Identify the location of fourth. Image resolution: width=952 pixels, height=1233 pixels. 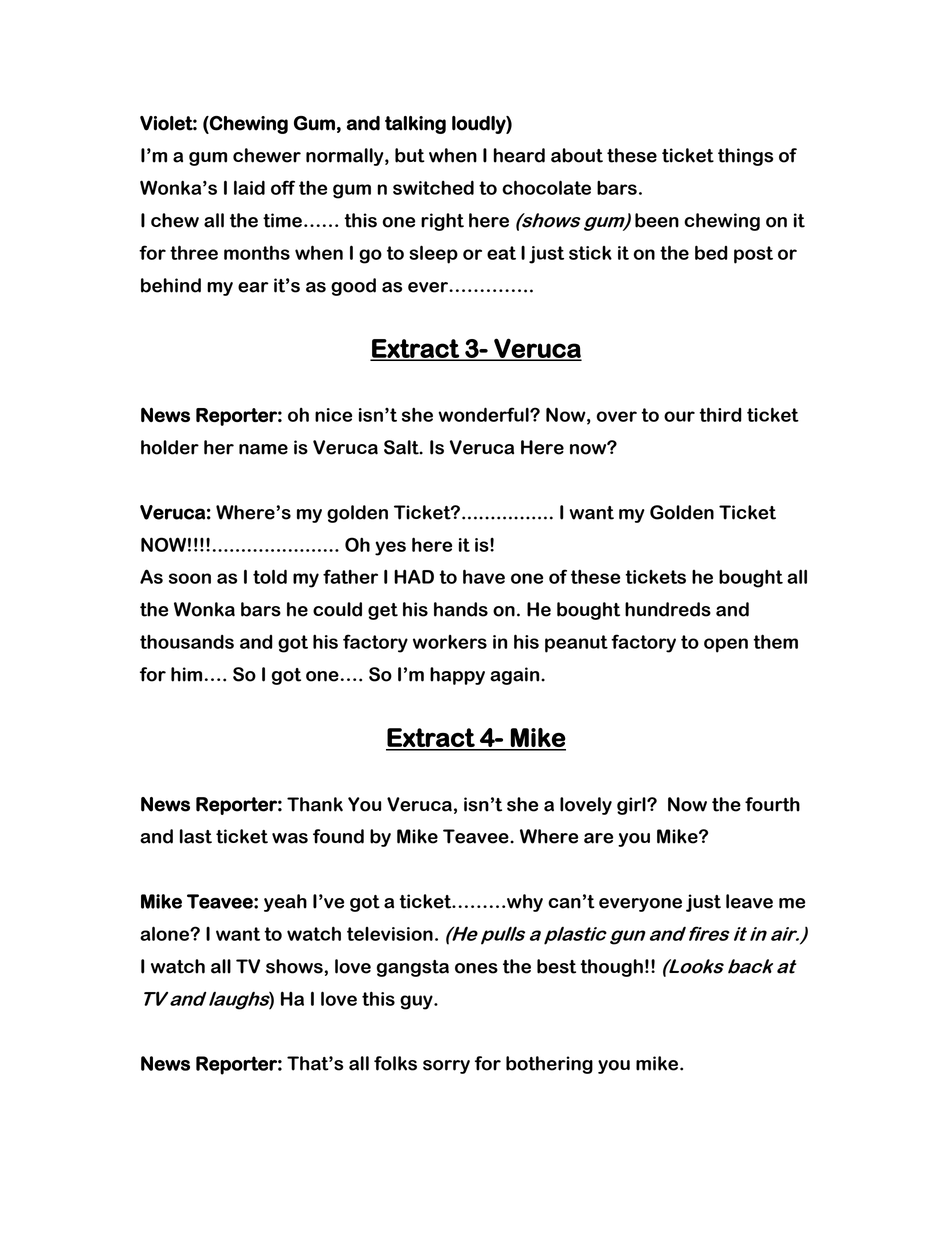
(772, 804).
